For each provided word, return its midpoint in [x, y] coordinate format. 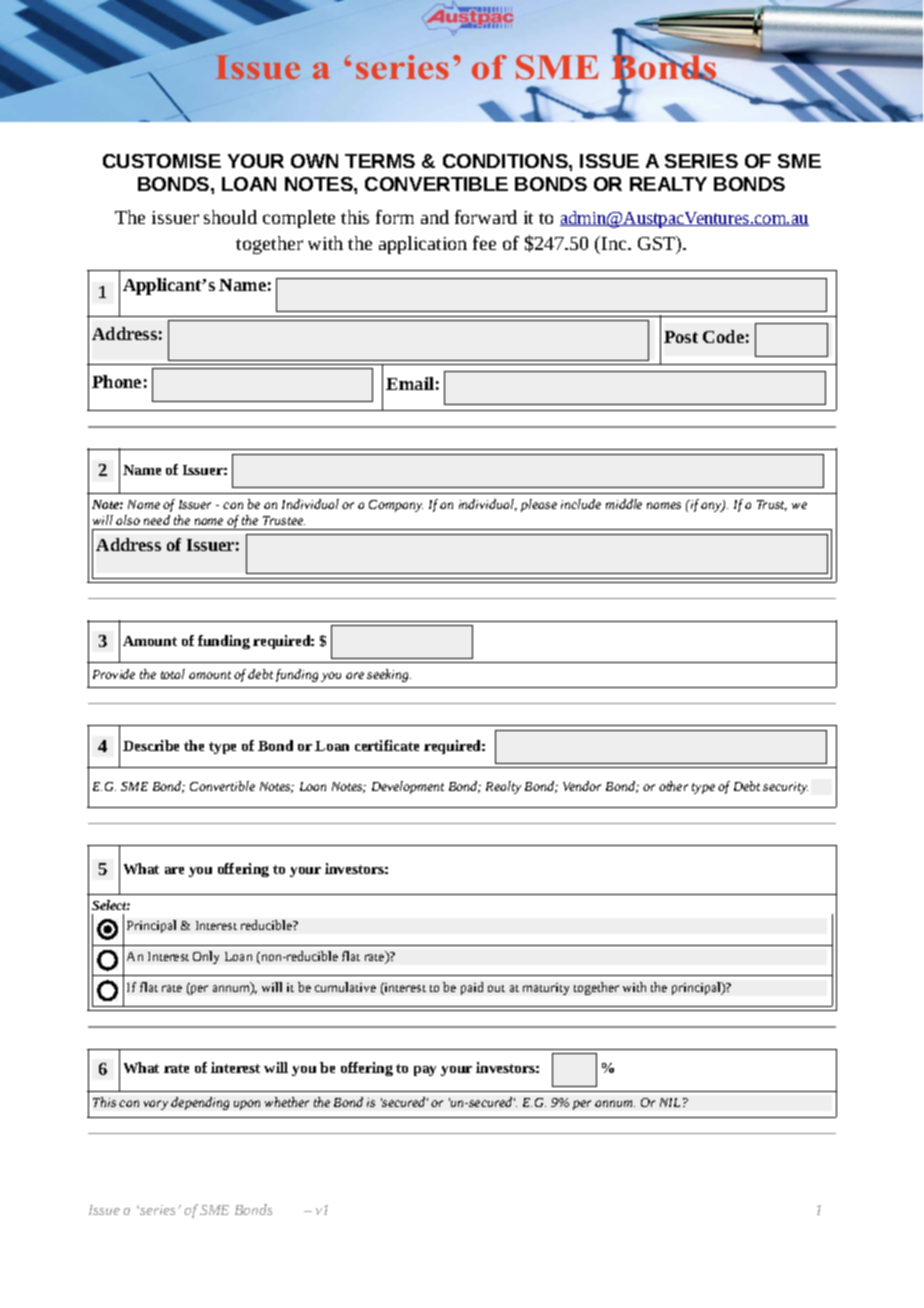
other [673, 786]
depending [200, 1103]
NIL [670, 1102]
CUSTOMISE [162, 161]
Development [408, 787]
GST [658, 244]
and [435, 217]
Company [396, 506]
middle [624, 504]
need [157, 520]
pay [425, 1071]
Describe [151, 745]
